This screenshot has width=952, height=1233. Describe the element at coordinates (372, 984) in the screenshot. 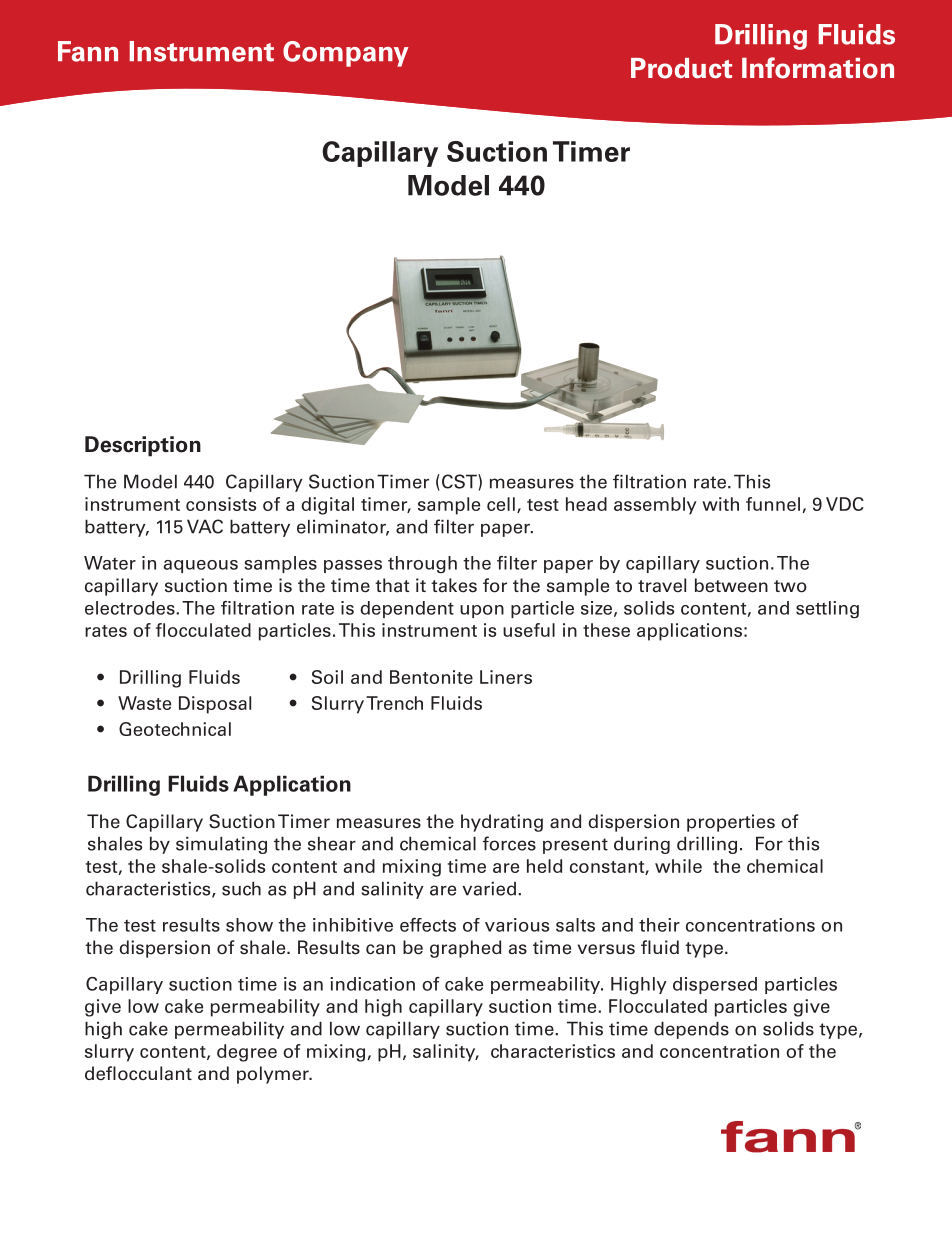

I see `indication` at that location.
